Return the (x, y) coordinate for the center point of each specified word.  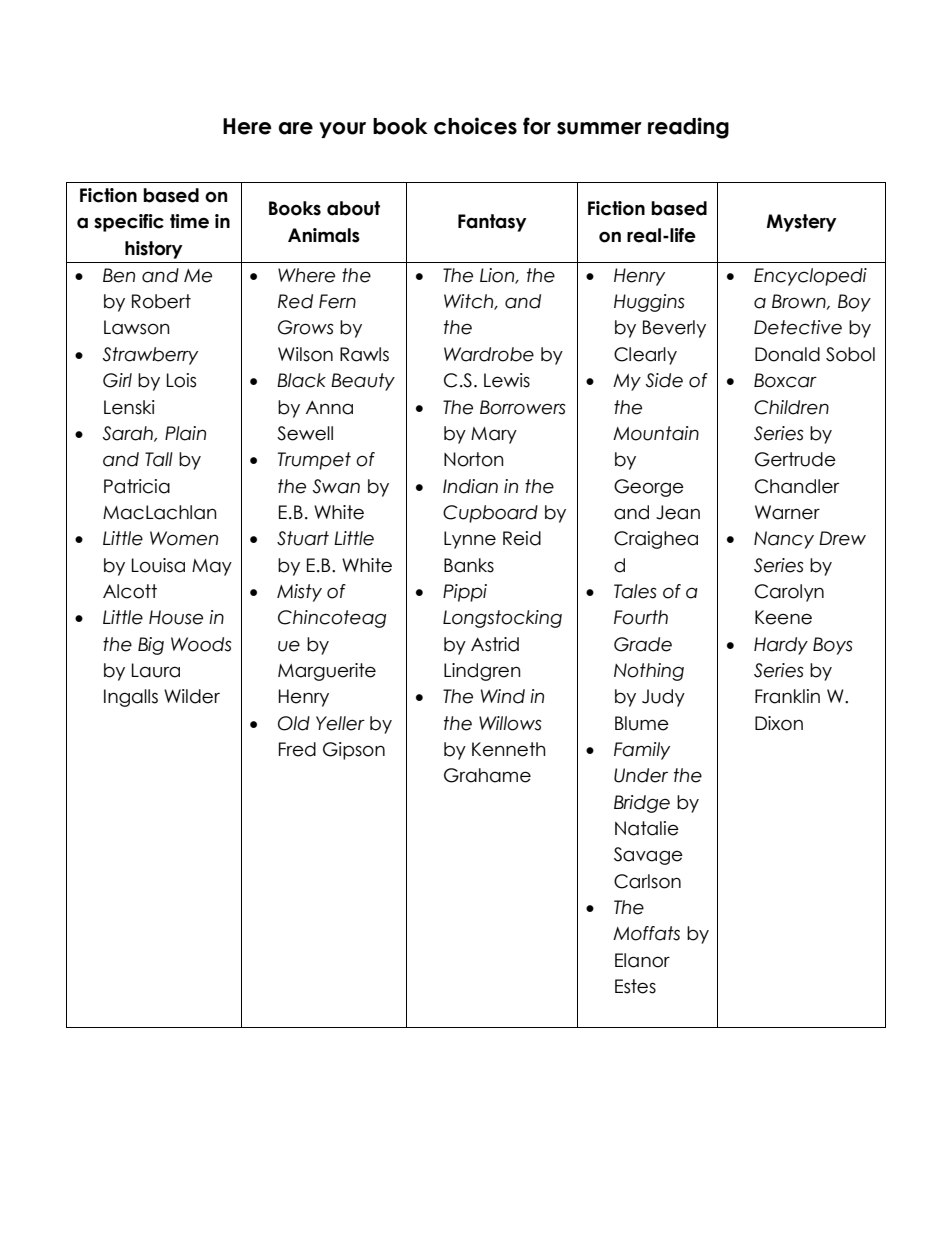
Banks (469, 565)
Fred (297, 749)
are (296, 128)
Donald (787, 354)
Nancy (784, 540)
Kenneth (509, 749)
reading (688, 128)
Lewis (507, 380)
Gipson (354, 751)
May (212, 567)
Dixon (779, 723)
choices (475, 126)
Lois (181, 380)
